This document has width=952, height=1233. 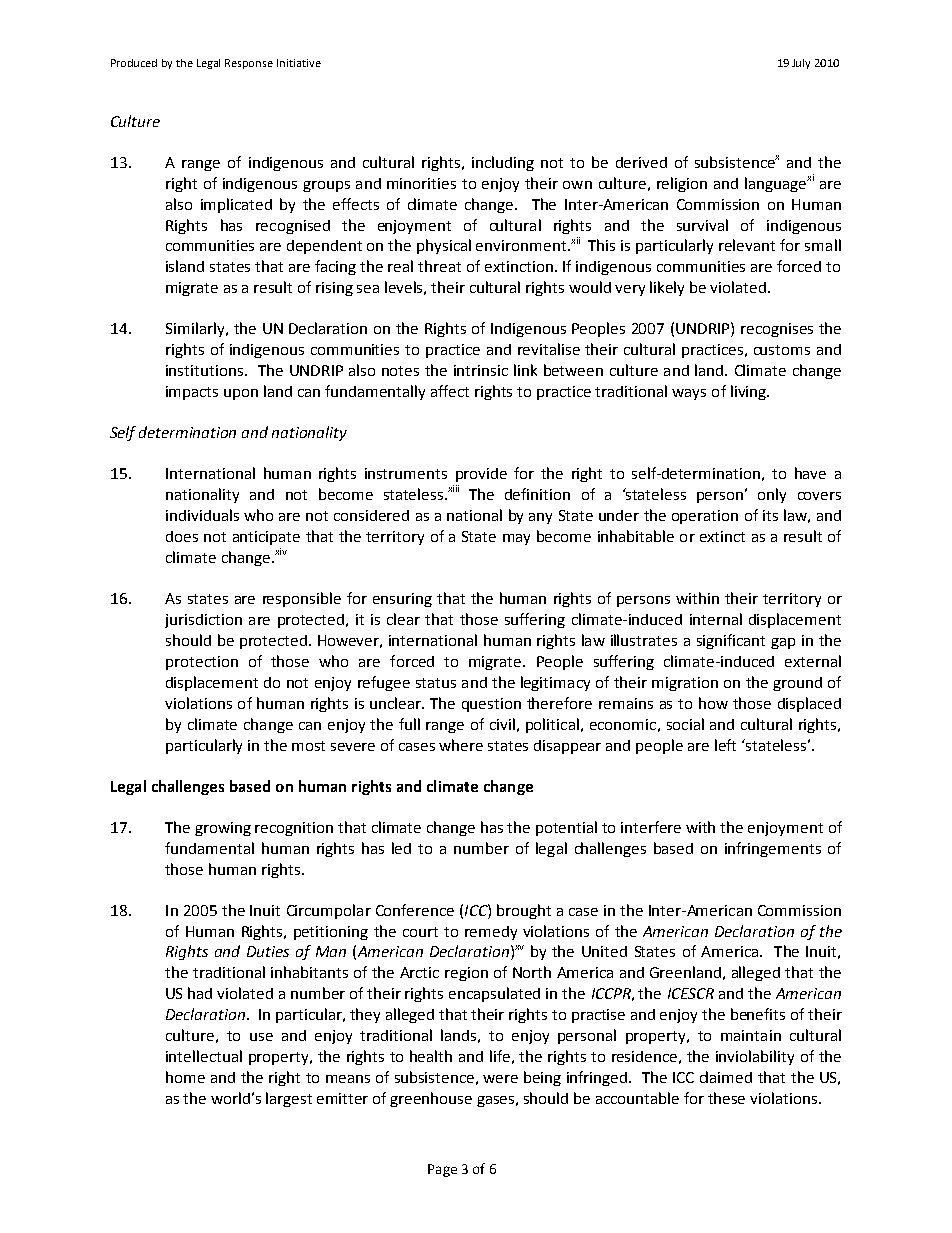 What do you see at coordinates (726, 1098) in the document?
I see `these` at bounding box center [726, 1098].
